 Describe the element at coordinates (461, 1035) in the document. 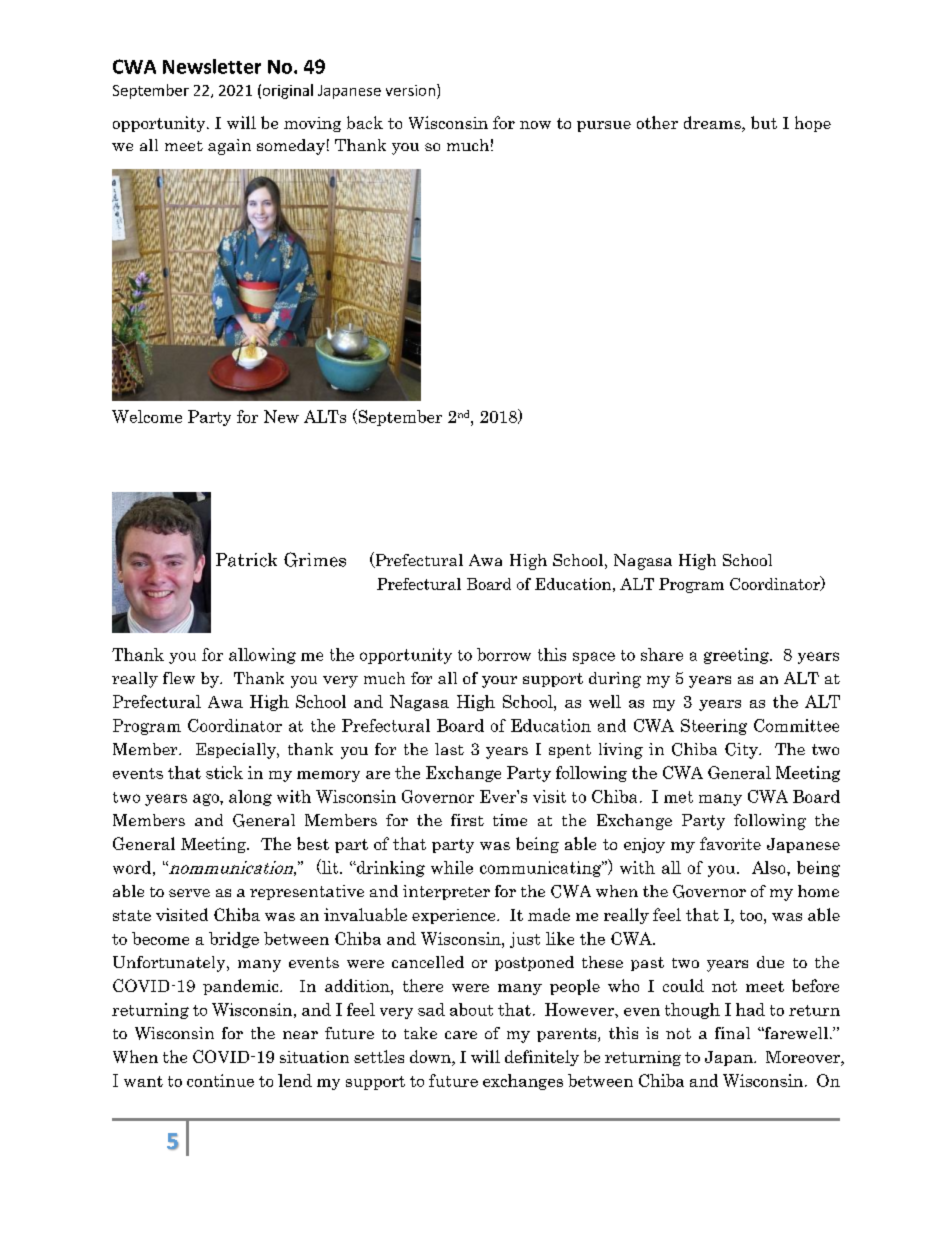

I see `care` at that location.
